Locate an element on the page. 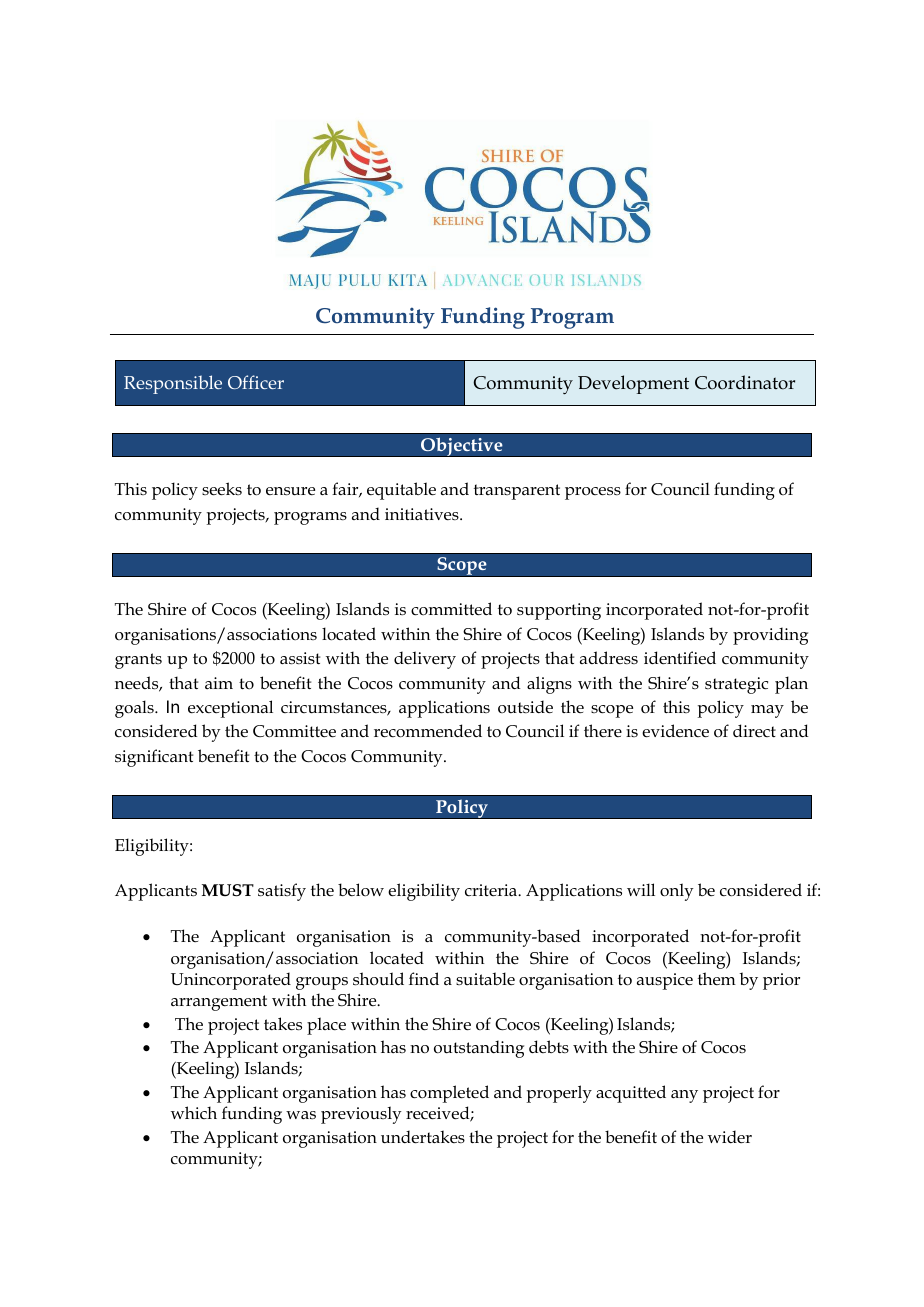 The image size is (924, 1307). transparent is located at coordinates (517, 492).
